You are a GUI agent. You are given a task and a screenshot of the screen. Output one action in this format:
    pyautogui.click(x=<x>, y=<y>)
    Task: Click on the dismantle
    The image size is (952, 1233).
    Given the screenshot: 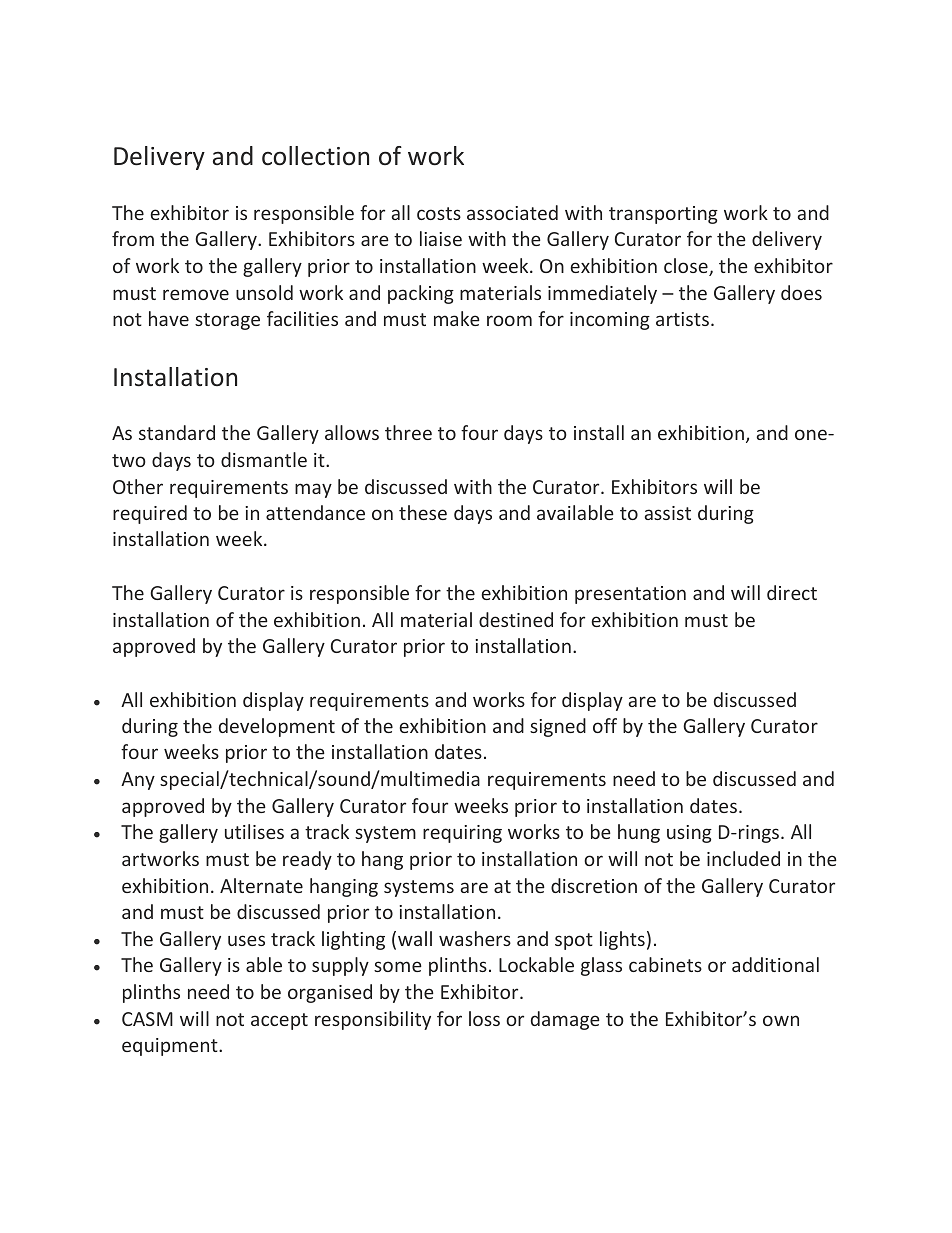 What is the action you would take?
    pyautogui.click(x=264, y=459)
